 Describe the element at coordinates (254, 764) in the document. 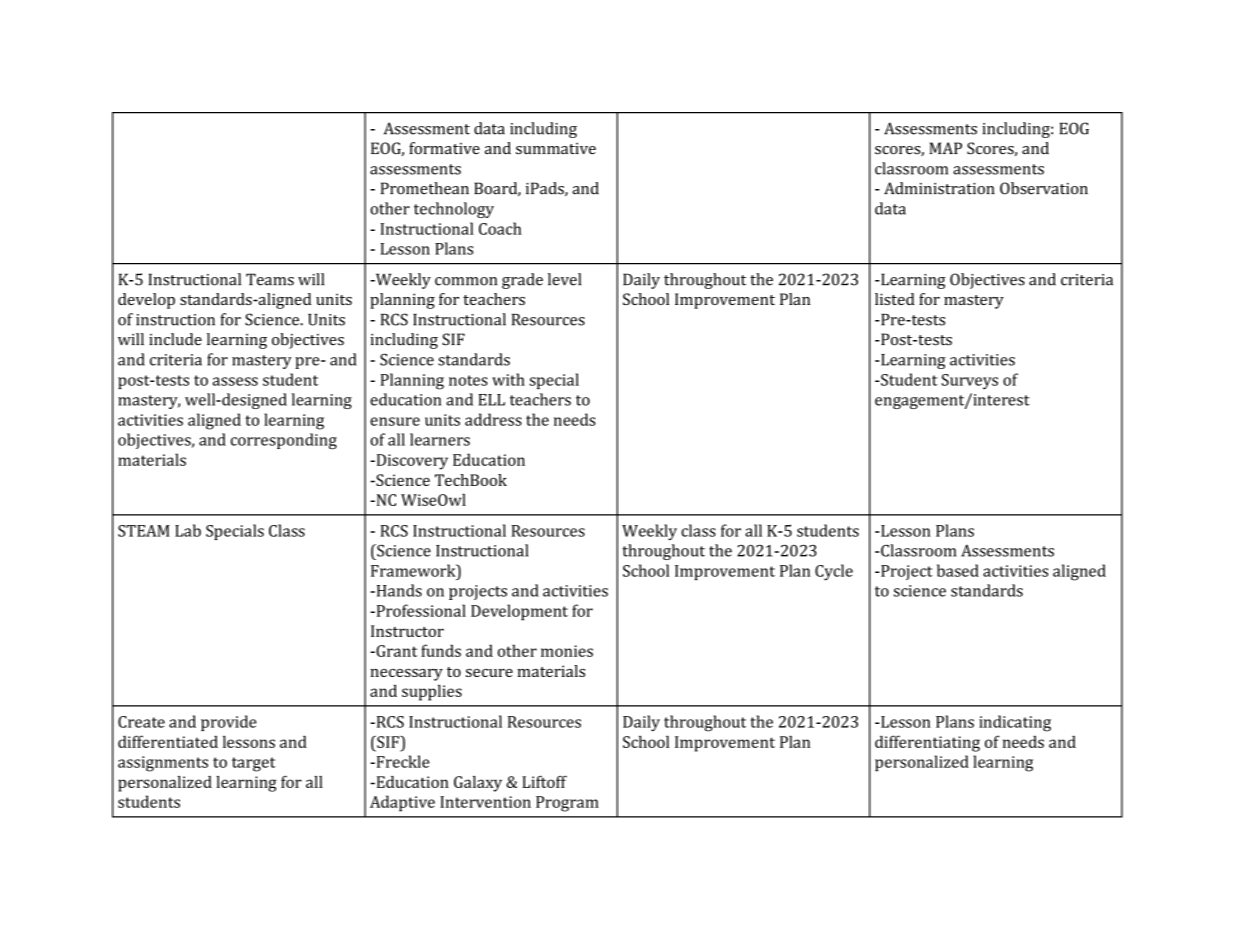

I see `target` at that location.
